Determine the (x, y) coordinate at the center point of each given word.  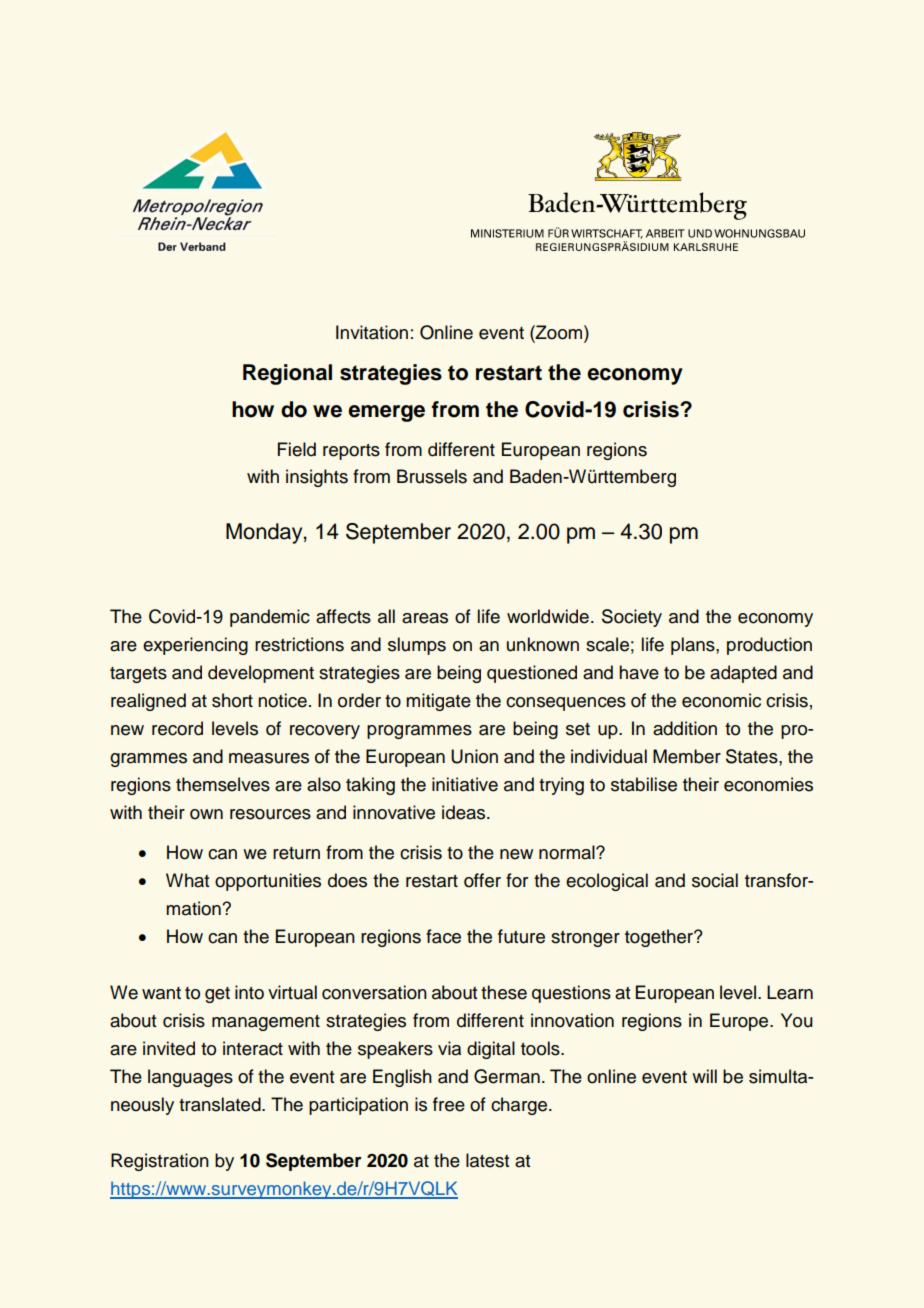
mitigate (438, 702)
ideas (465, 812)
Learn (790, 992)
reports (351, 452)
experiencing (195, 646)
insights (317, 478)
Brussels (432, 476)
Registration (160, 1162)
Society (632, 618)
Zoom (559, 332)
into (249, 992)
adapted (743, 674)
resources (270, 814)
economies (768, 784)
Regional (287, 374)
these (504, 992)
